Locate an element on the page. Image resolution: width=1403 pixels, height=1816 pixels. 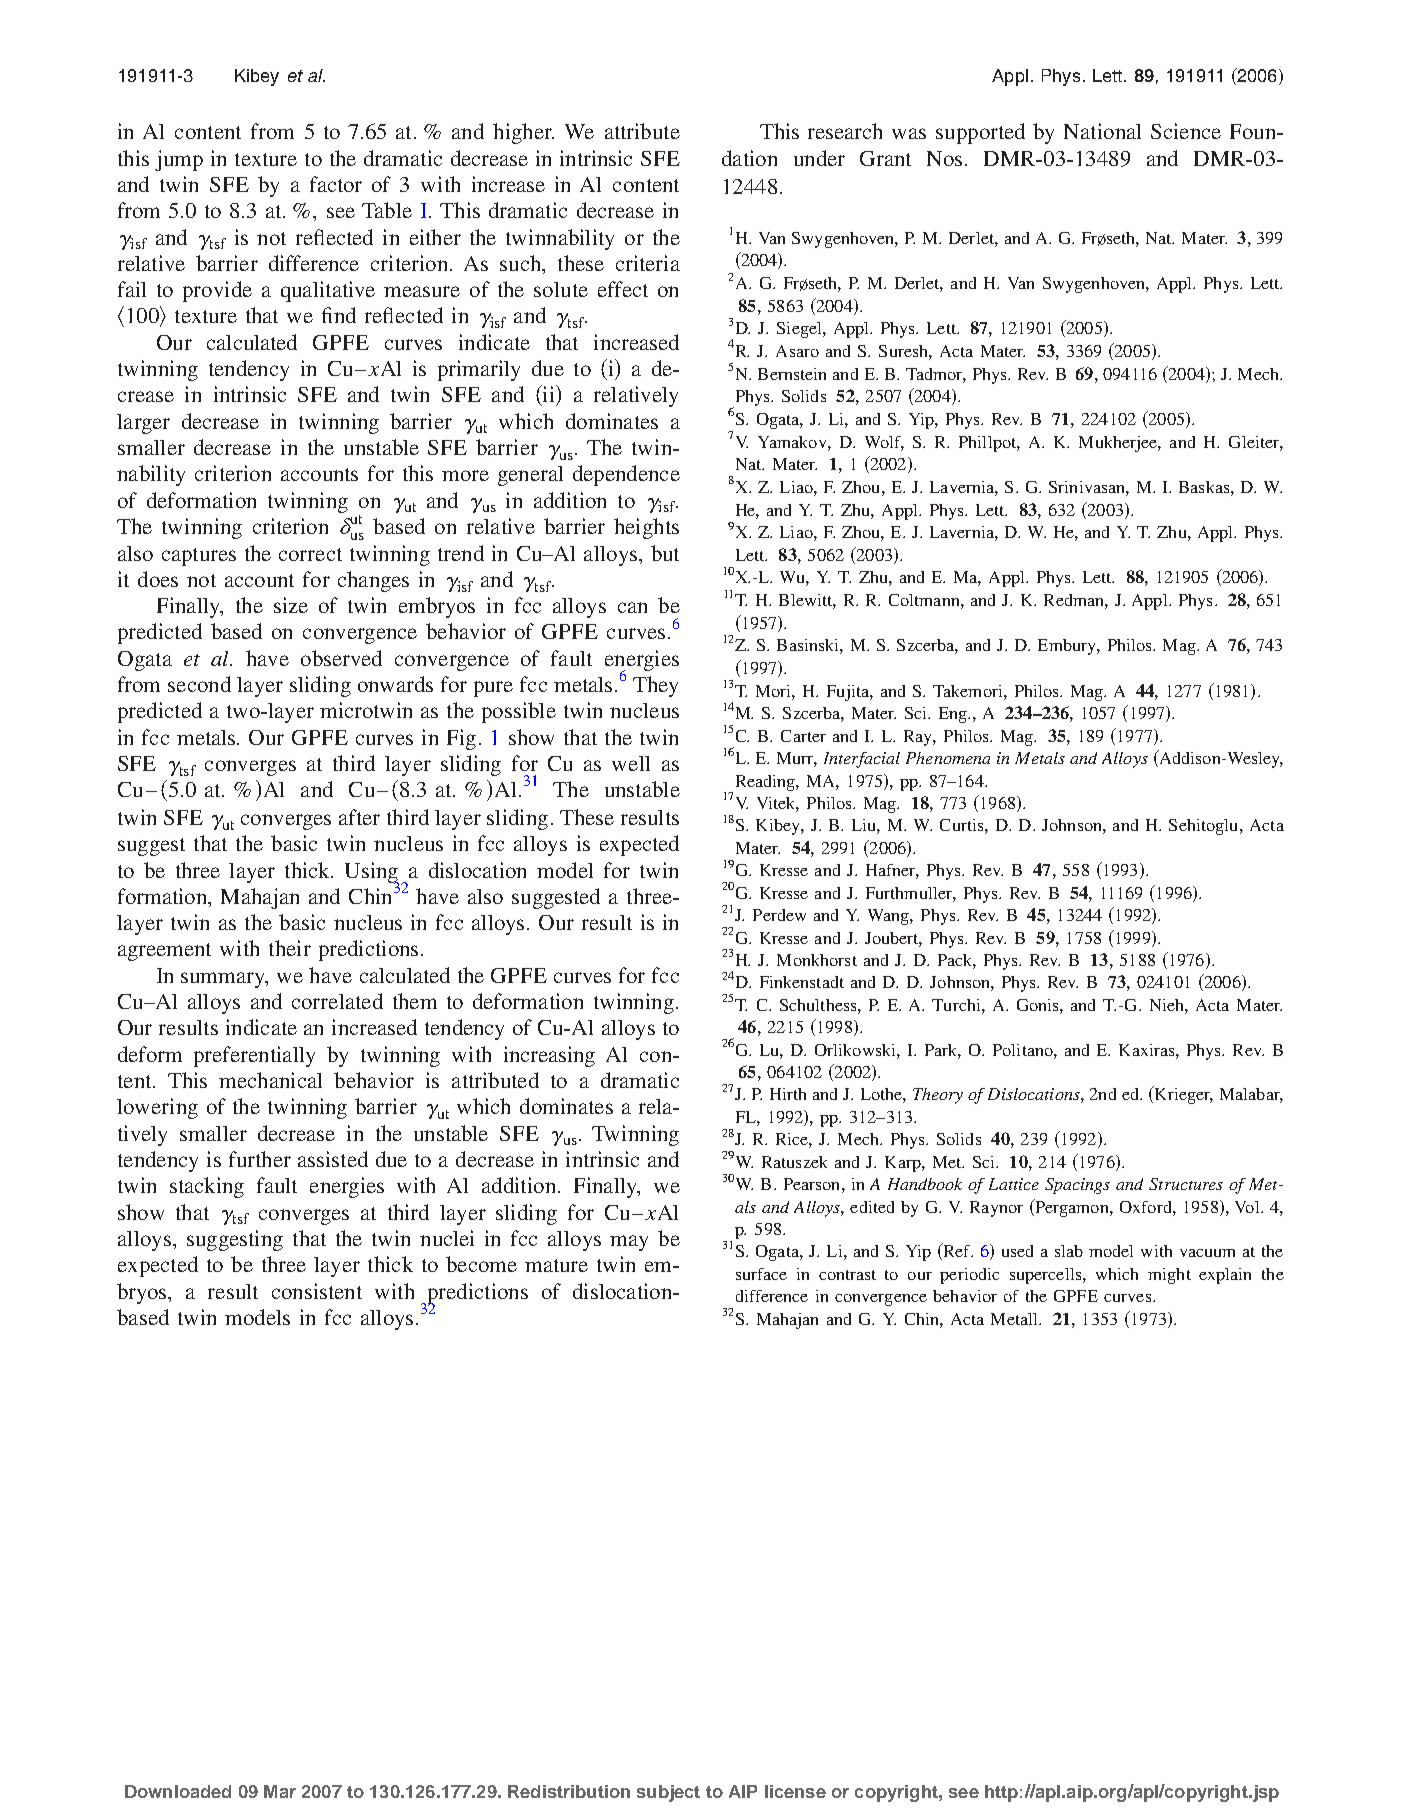
may is located at coordinates (629, 1243).
